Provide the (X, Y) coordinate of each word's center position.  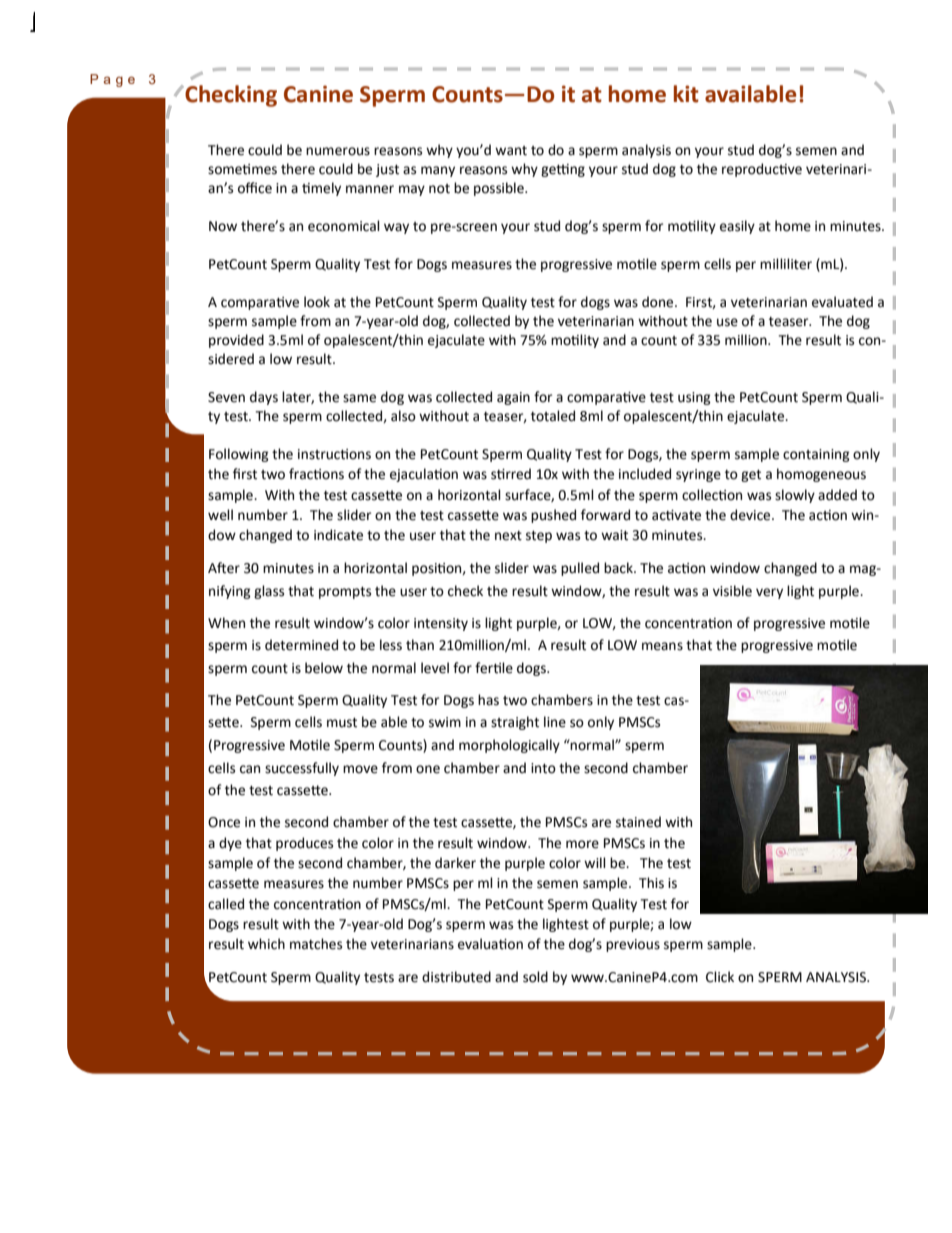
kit (686, 94)
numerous (338, 151)
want (511, 151)
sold (535, 977)
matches (316, 944)
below (324, 668)
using (694, 398)
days (264, 398)
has (488, 700)
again (513, 398)
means (662, 646)
